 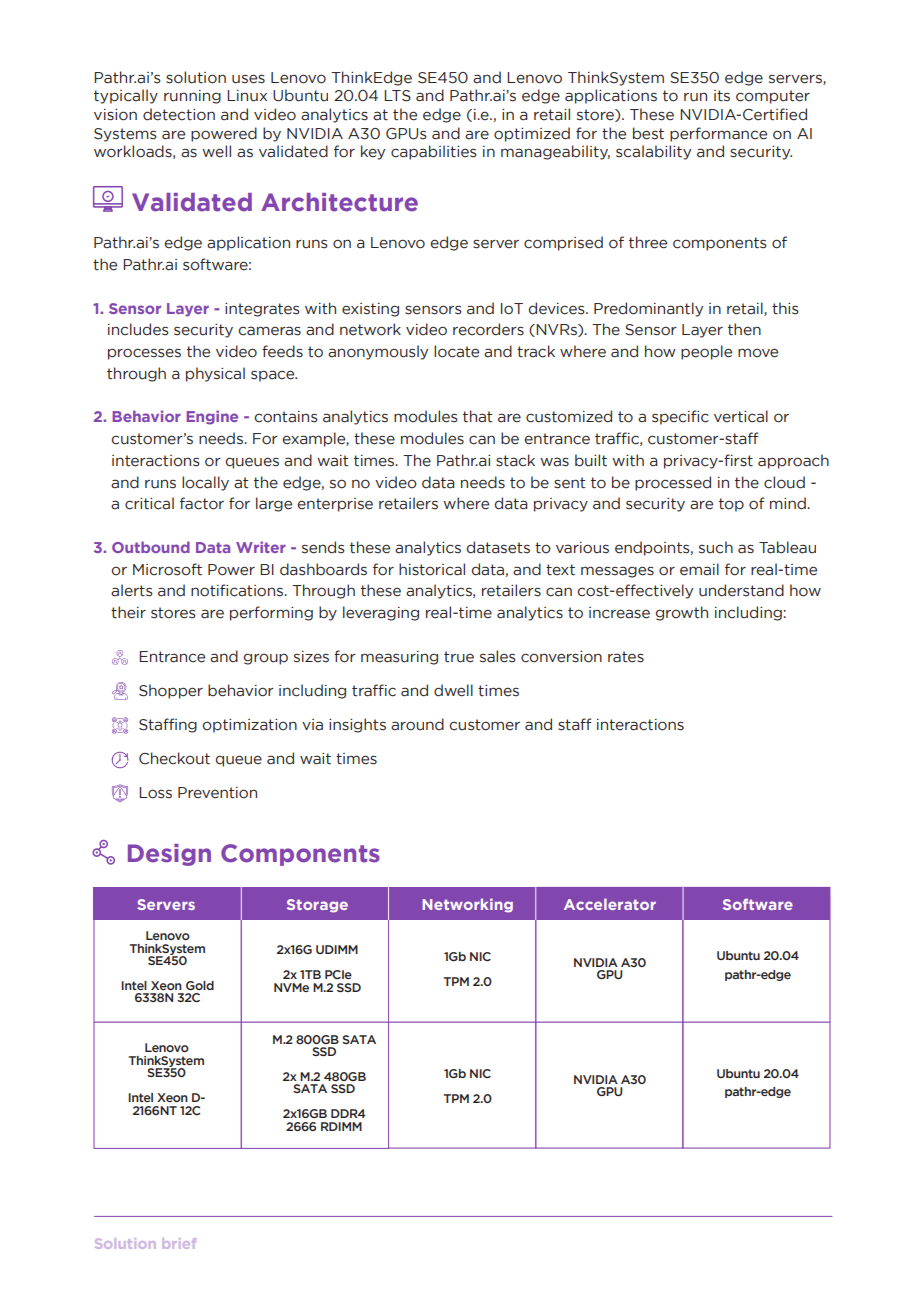 I want to click on Accelerator, so click(x=610, y=904).
